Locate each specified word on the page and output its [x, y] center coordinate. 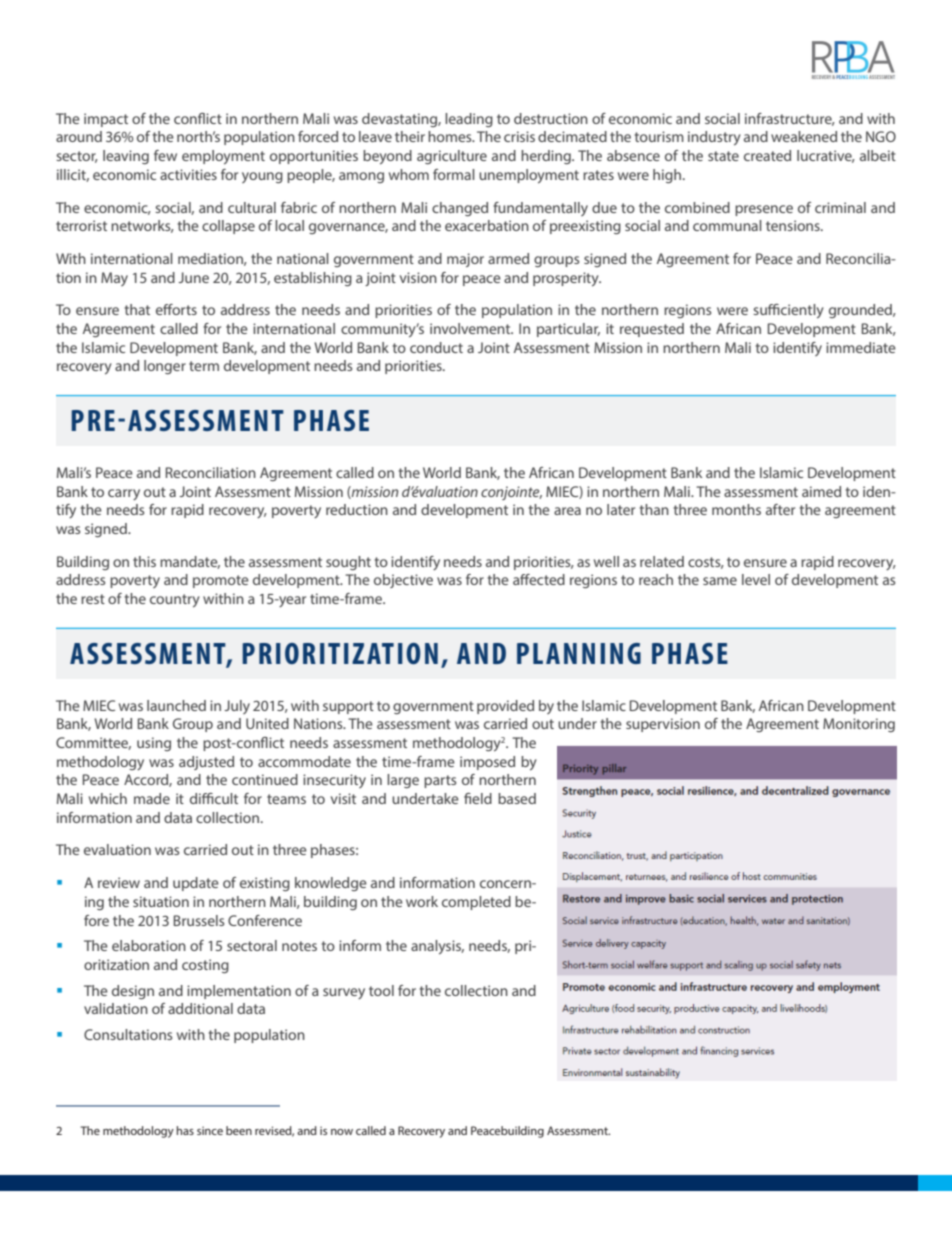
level [756, 579]
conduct [436, 347]
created [767, 155]
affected [539, 579]
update [196, 884]
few [165, 155]
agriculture [452, 157]
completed [476, 903]
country [175, 600]
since [210, 1130]
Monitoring [859, 725]
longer [165, 367]
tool [381, 990]
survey [344, 993]
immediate [861, 347]
